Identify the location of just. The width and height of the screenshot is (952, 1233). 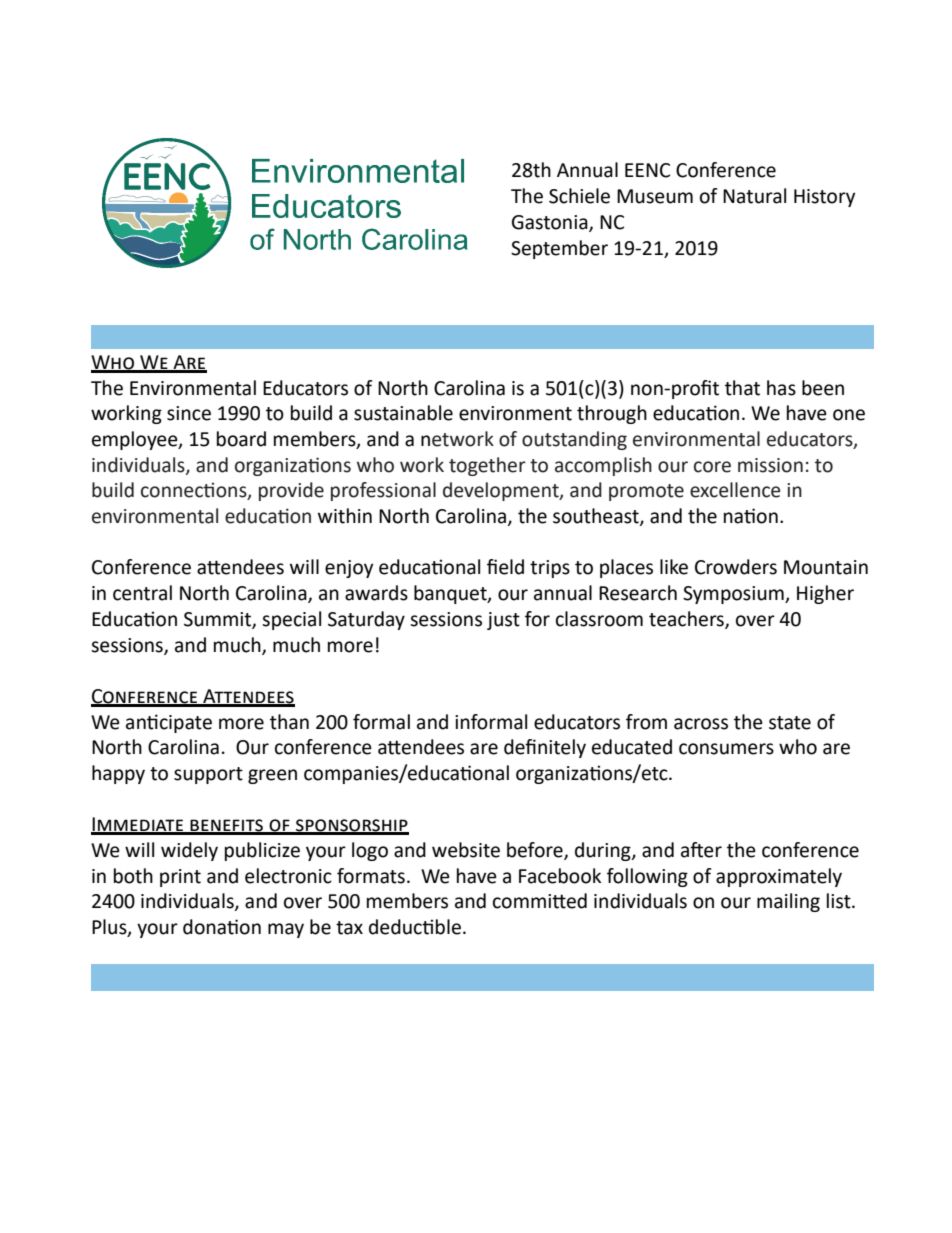
(503, 621).
